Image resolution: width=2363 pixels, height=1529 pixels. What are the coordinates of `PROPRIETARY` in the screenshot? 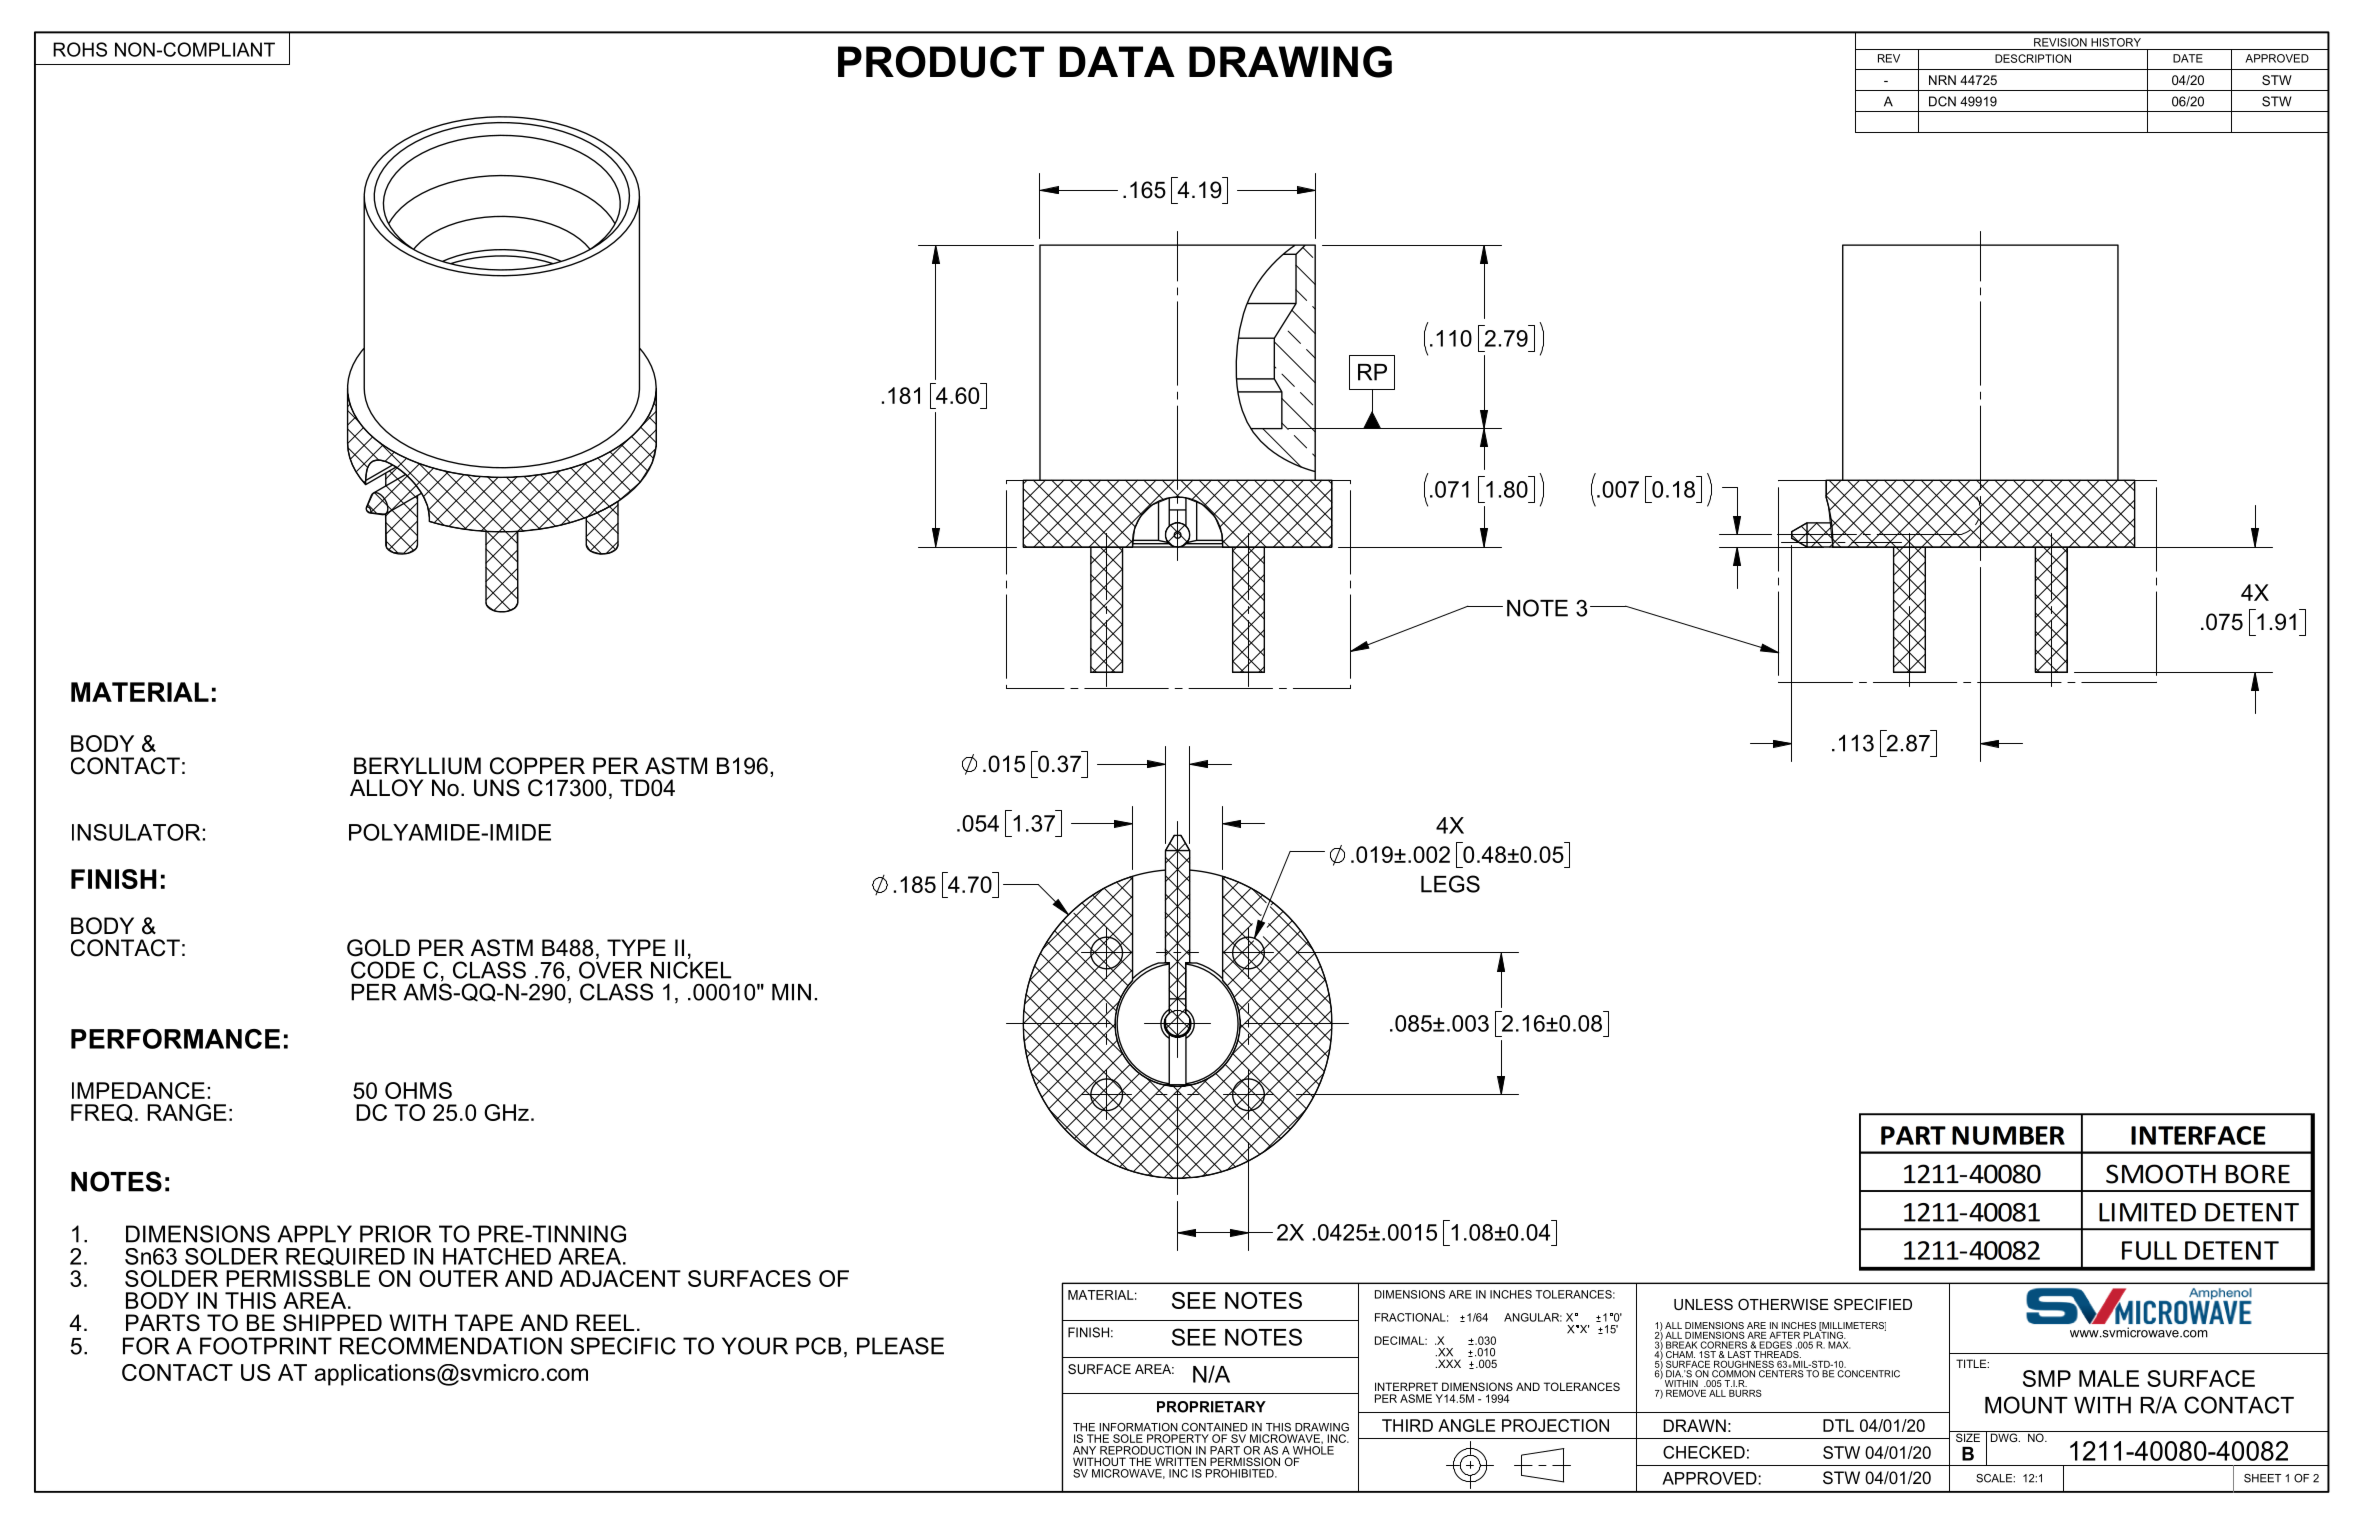 It's located at (1211, 1407).
